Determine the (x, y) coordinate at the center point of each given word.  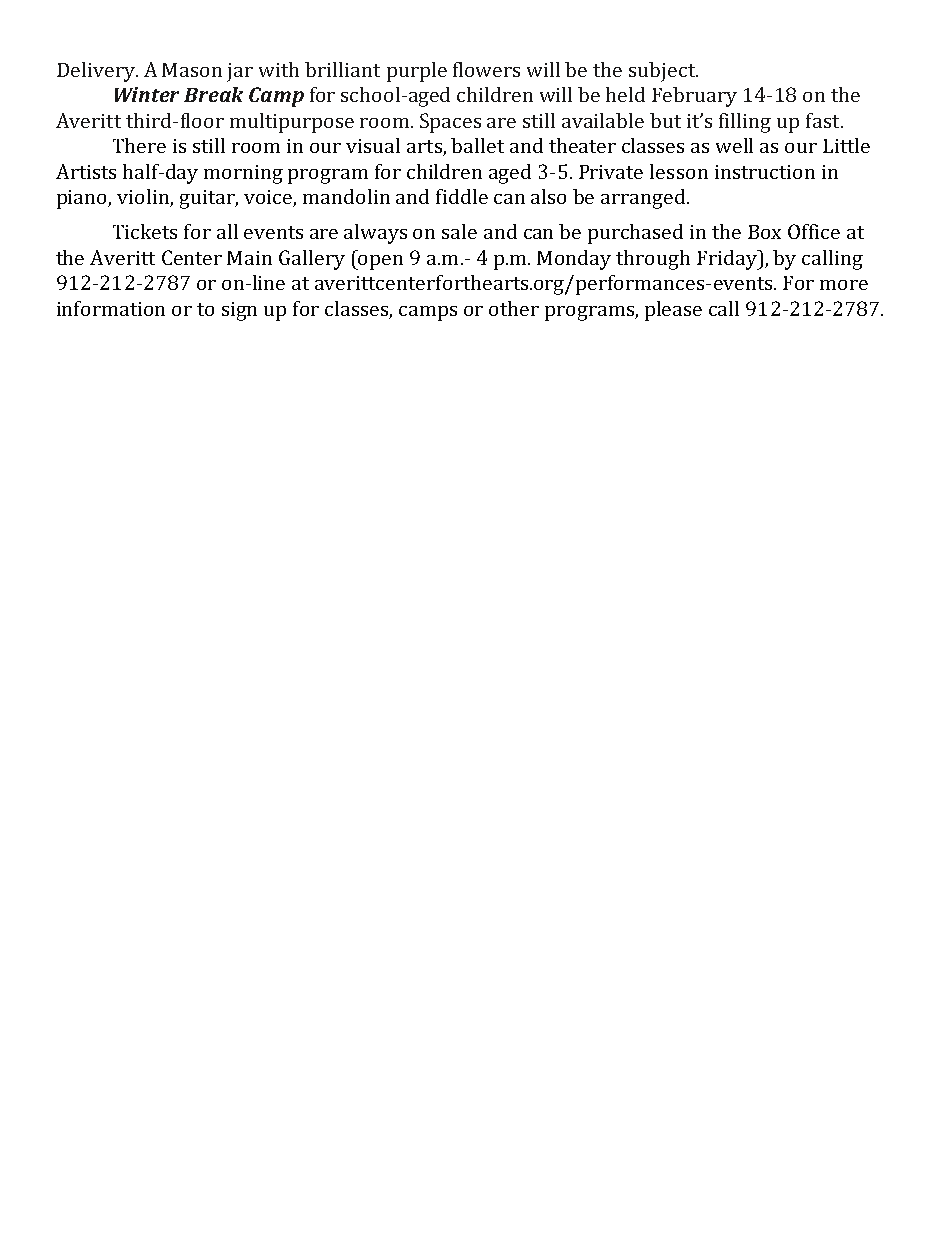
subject (663, 72)
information (111, 308)
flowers (486, 69)
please (673, 311)
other (514, 308)
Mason (192, 70)
